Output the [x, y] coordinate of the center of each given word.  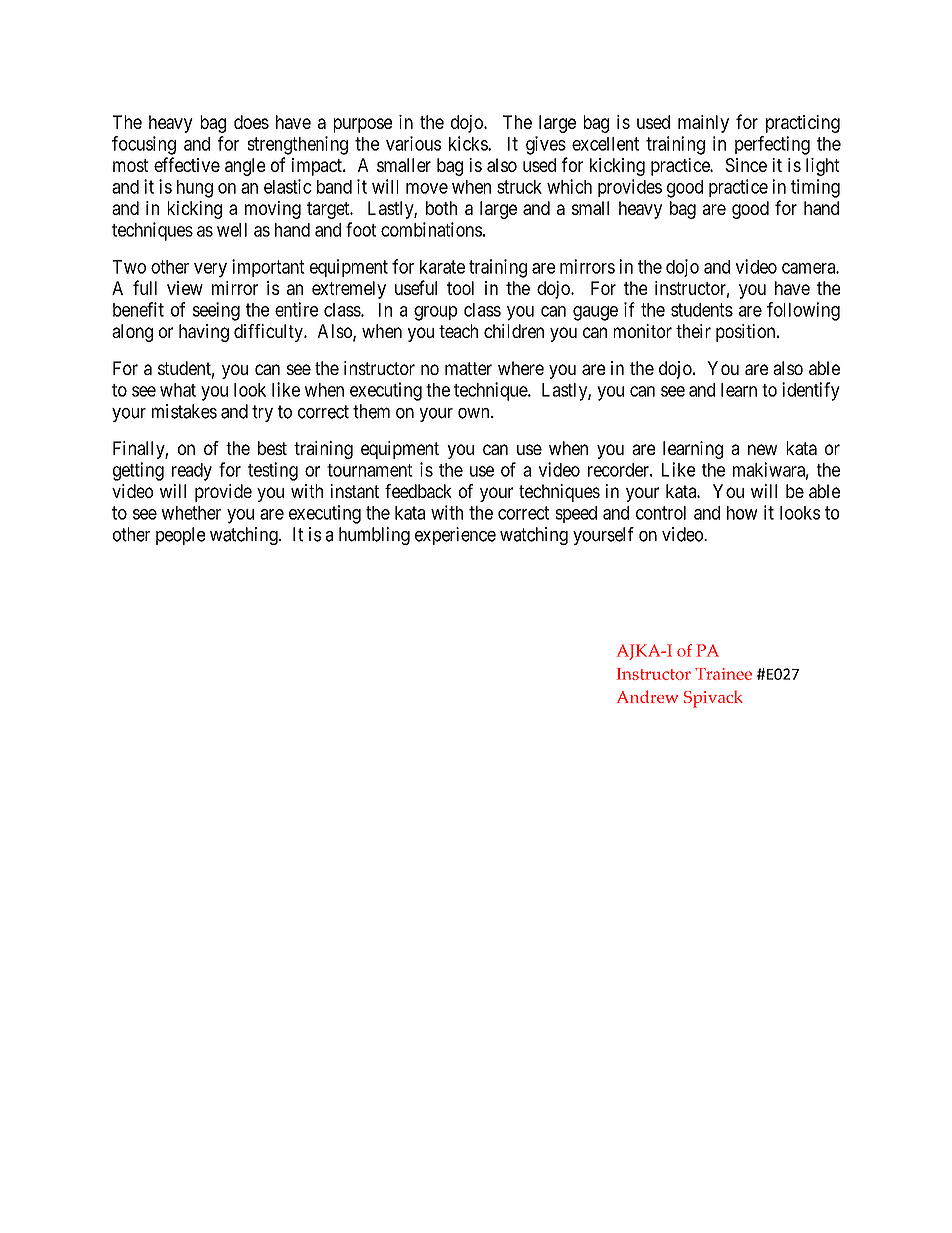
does [251, 122]
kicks [469, 143]
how [742, 513]
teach [458, 331]
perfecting [772, 145]
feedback [418, 491]
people [180, 536]
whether [191, 513]
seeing [216, 311]
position [747, 333]
